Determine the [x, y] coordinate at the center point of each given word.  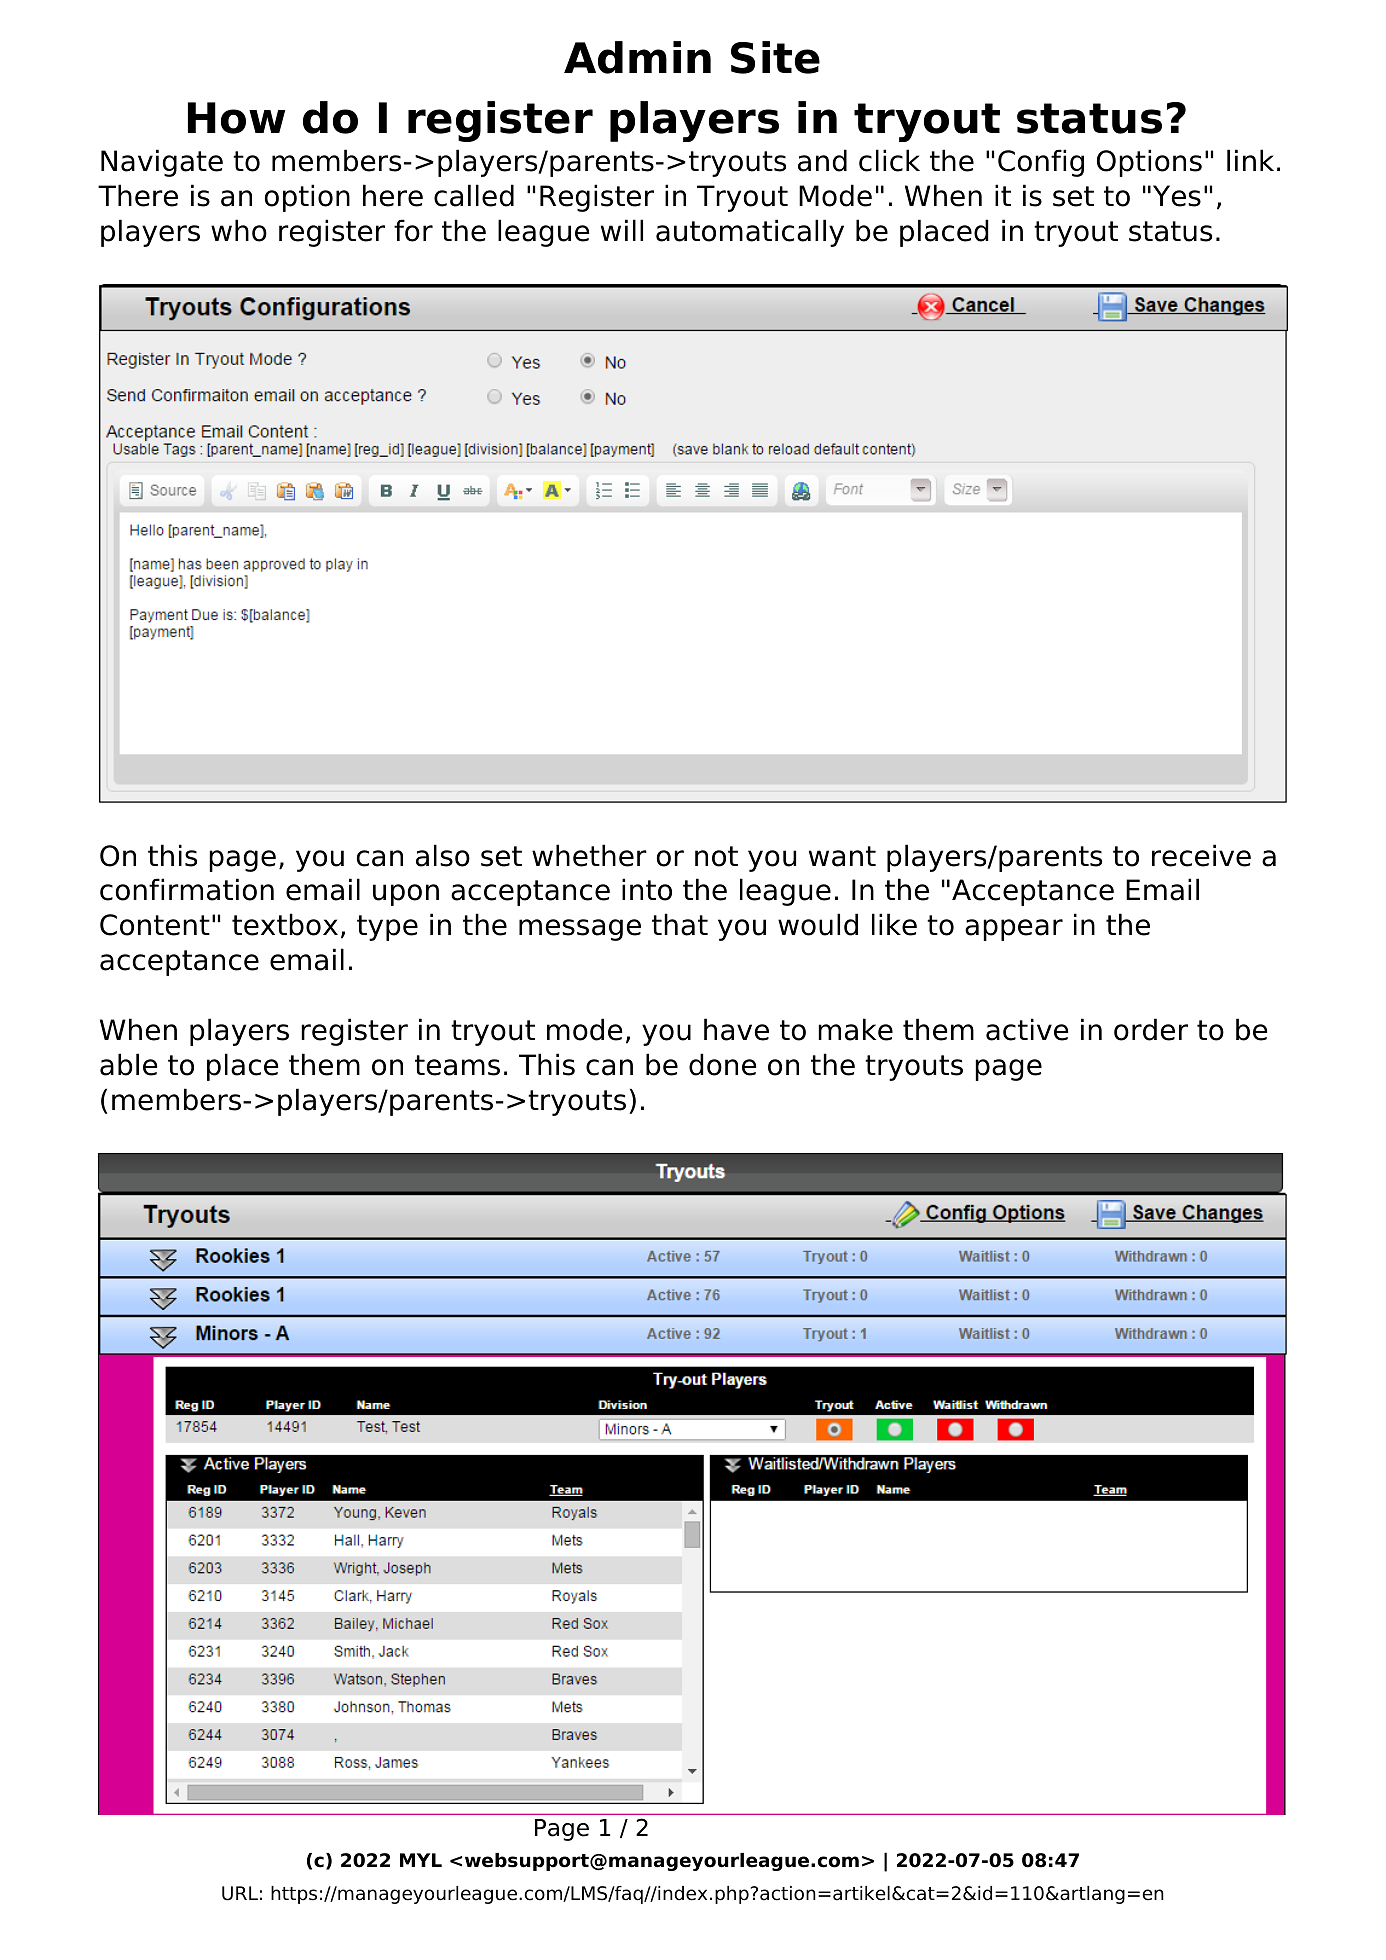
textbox [285, 924]
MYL [421, 1860]
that [680, 924]
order [1151, 1029]
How [236, 118]
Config [1041, 163]
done [723, 1064]
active [1027, 1029]
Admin [637, 57]
